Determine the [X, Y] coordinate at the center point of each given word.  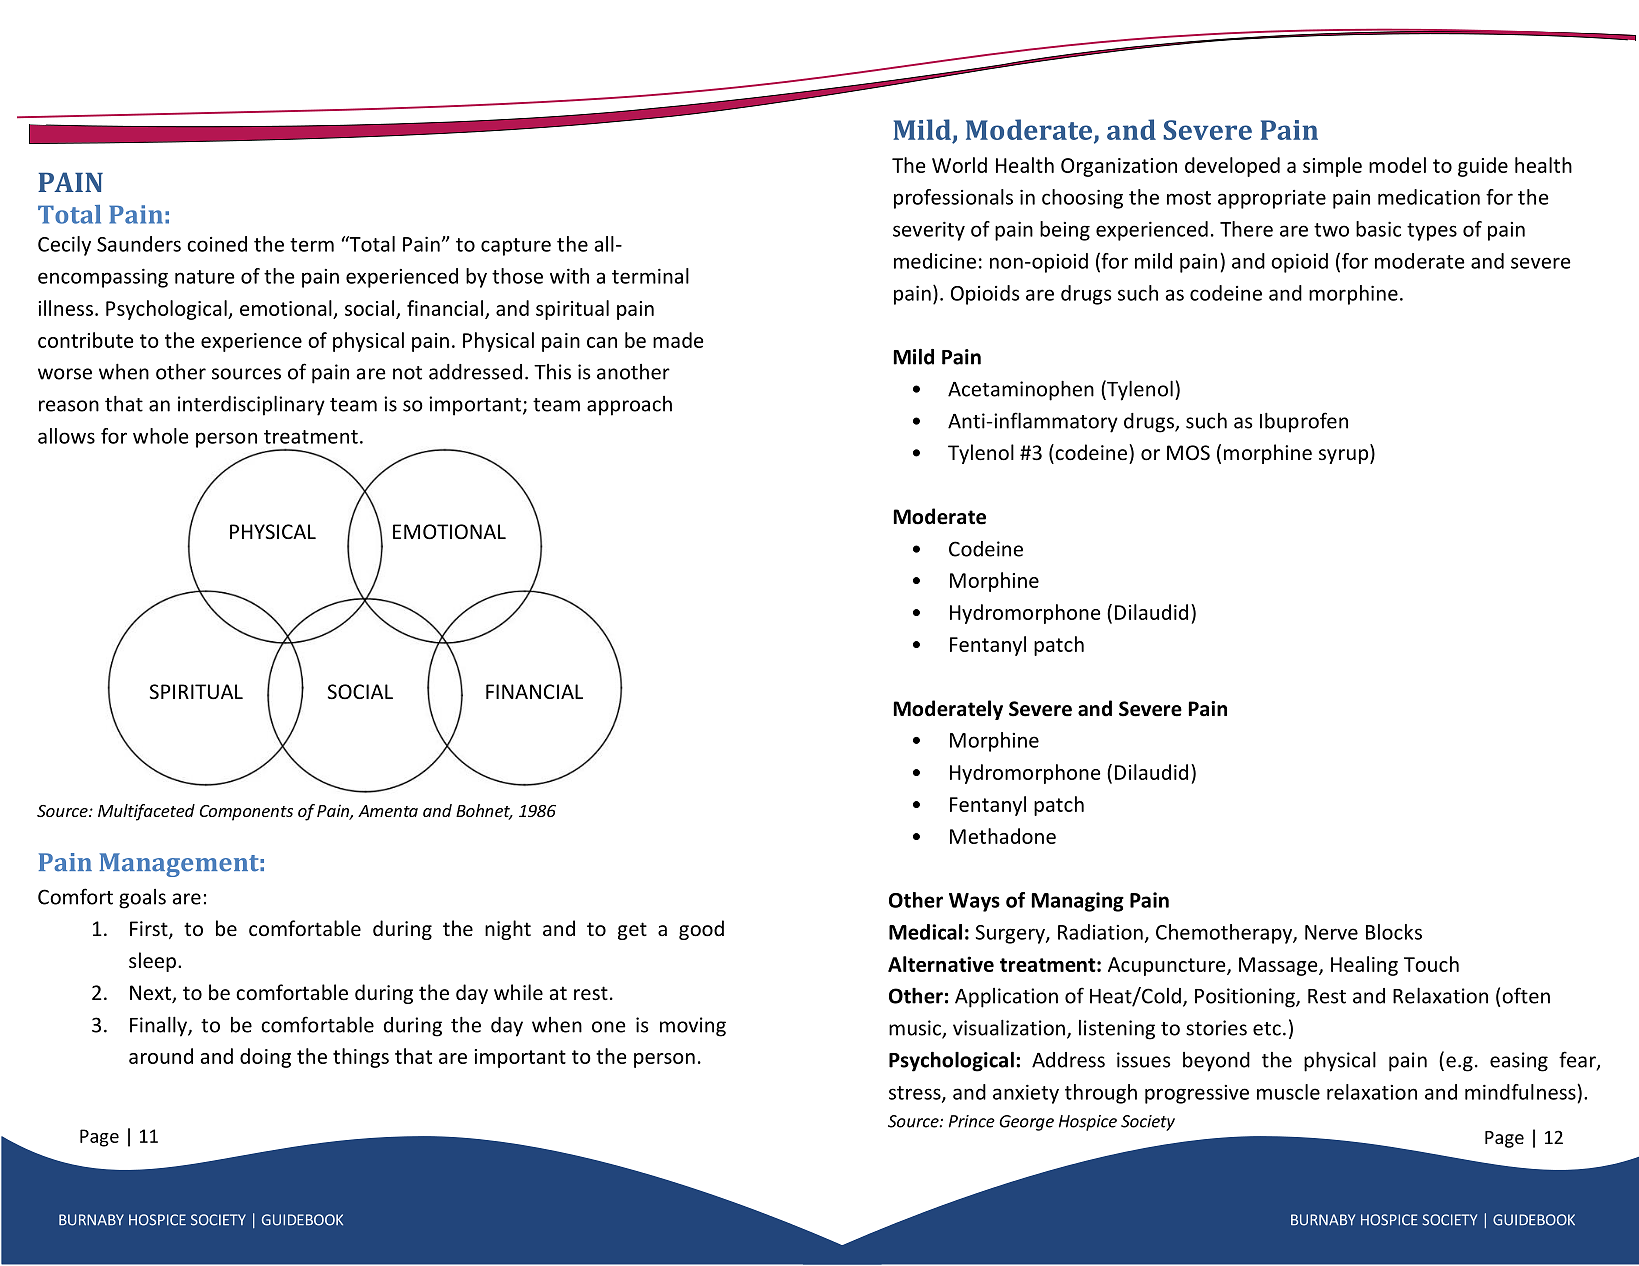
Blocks [1394, 932]
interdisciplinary [251, 405]
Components [246, 813]
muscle [1288, 1092]
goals [142, 899]
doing [265, 1058]
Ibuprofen [1304, 422]
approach [629, 406]
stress [916, 1094]
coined [217, 244]
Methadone [1003, 836]
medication [1429, 197]
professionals [953, 199]
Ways [974, 902]
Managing [1078, 902]
